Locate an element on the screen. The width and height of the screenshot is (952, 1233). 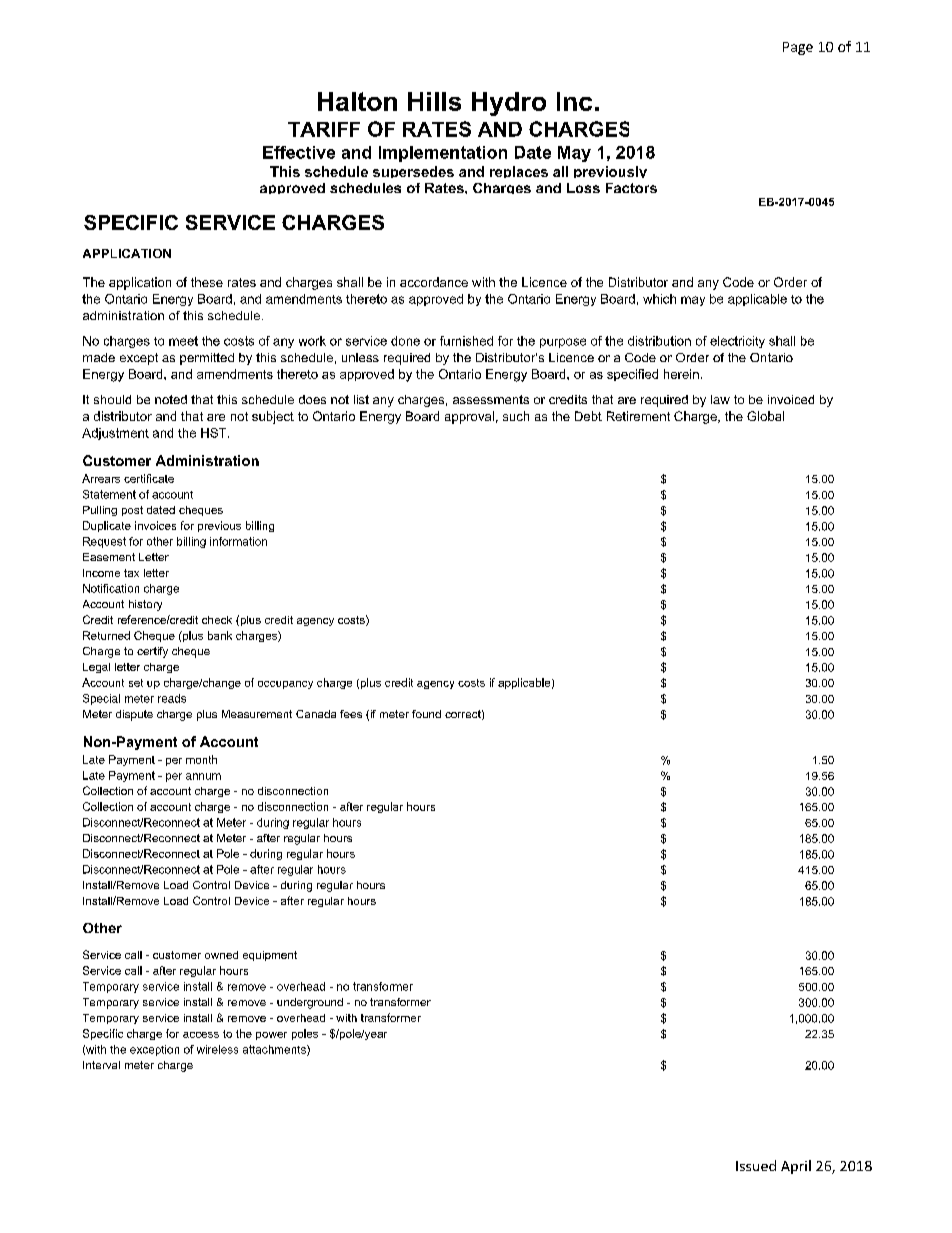
Page is located at coordinates (798, 48).
